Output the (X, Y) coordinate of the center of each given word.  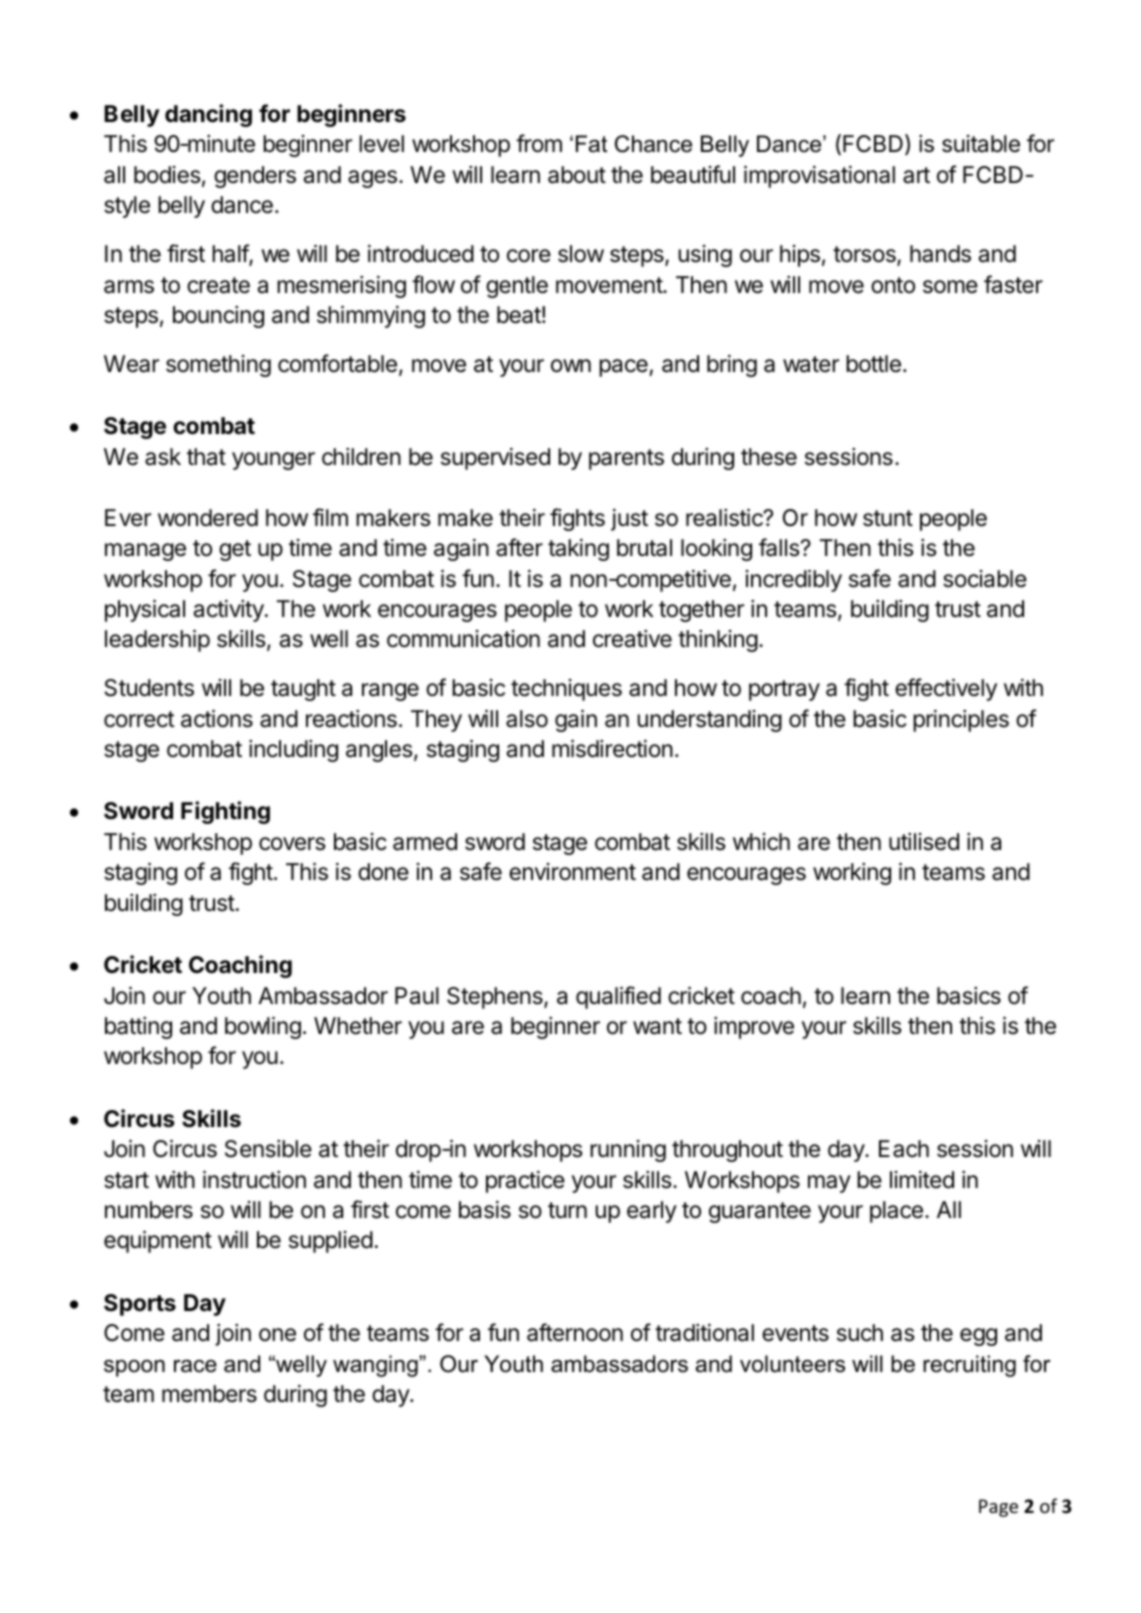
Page (998, 1508)
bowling (263, 1028)
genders (255, 177)
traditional (704, 1333)
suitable (981, 144)
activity (229, 611)
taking (578, 550)
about (577, 175)
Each (904, 1149)
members (209, 1394)
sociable (985, 579)
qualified (618, 997)
